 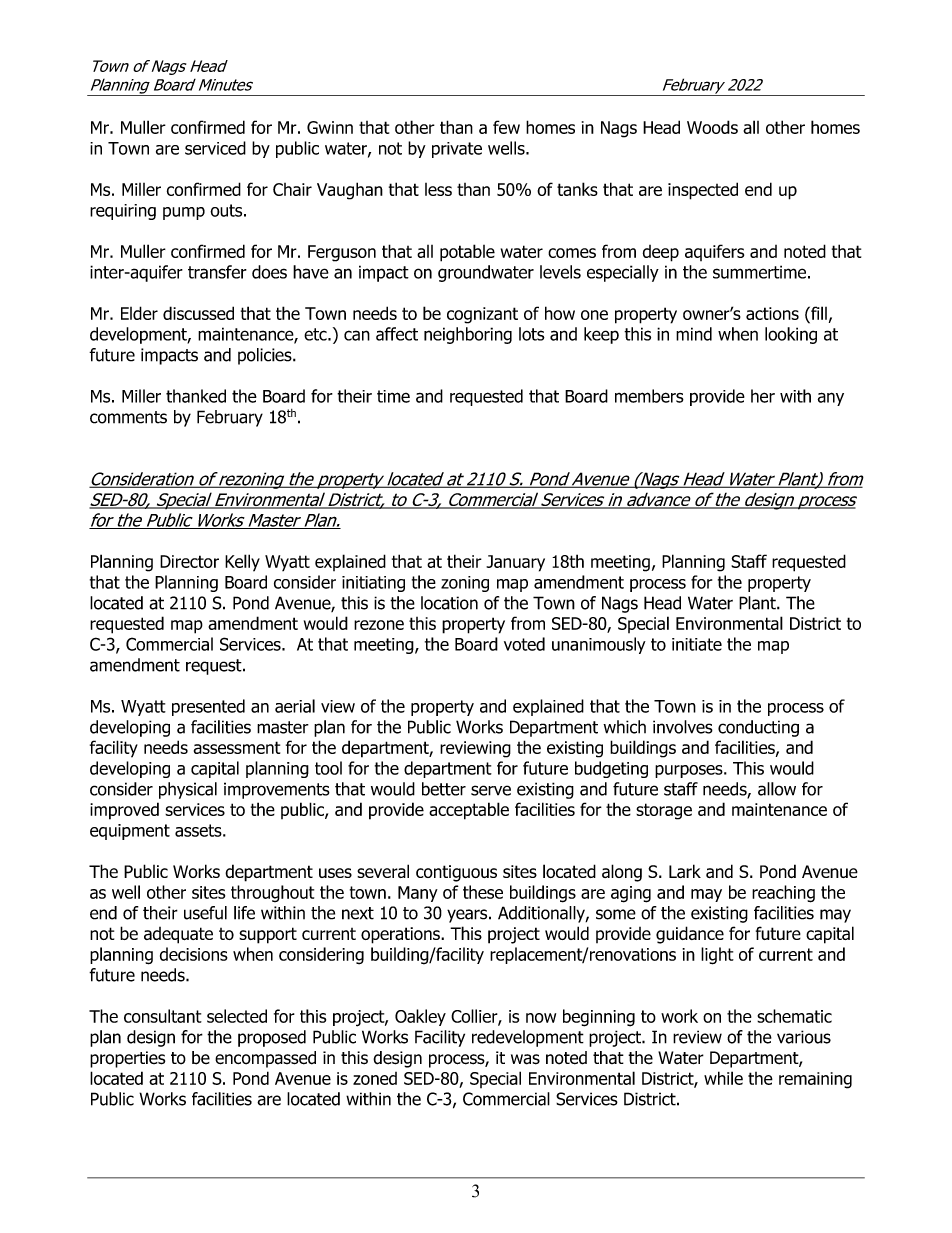 What do you see at coordinates (215, 148) in the document?
I see `serviced` at bounding box center [215, 148].
